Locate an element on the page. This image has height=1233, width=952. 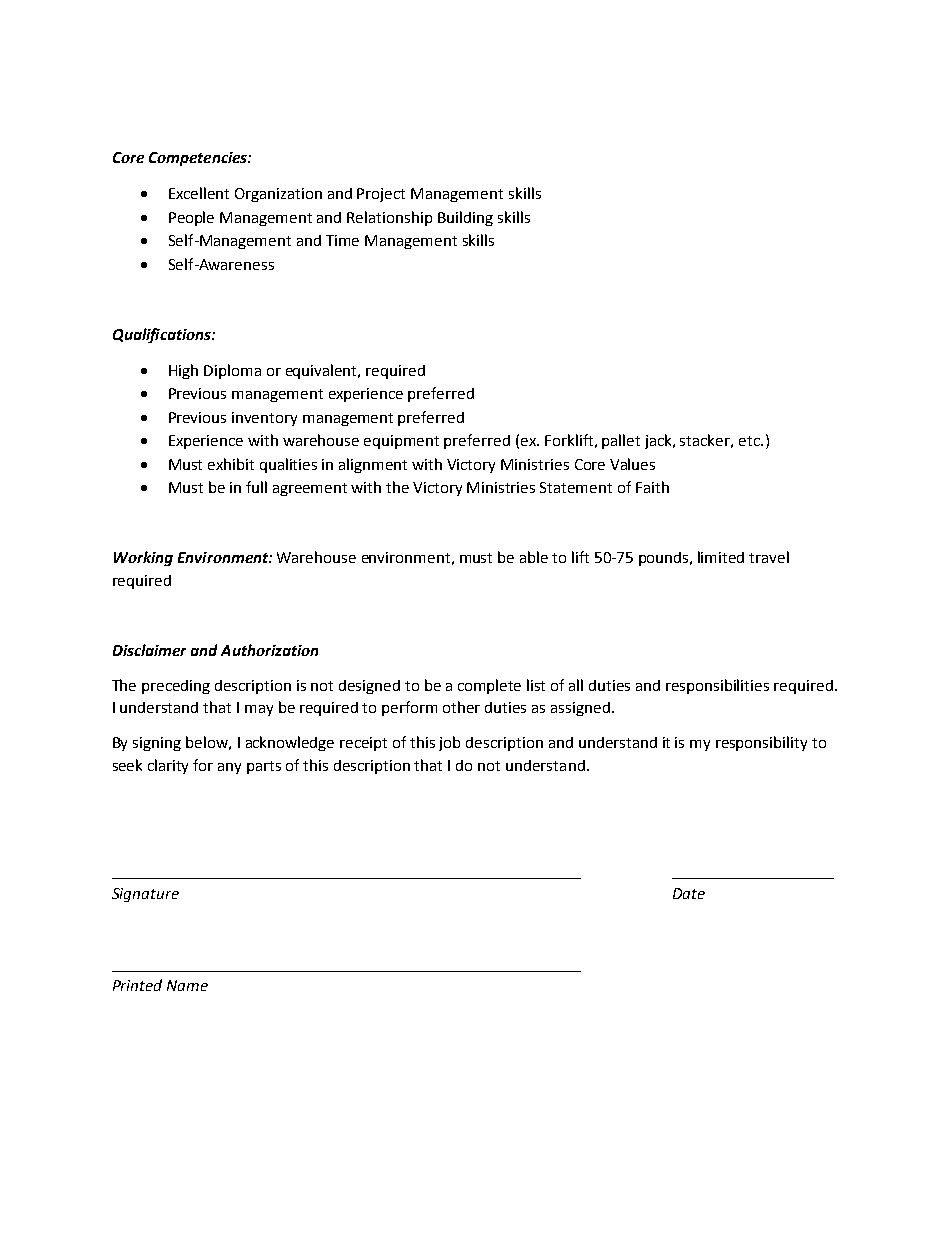
responsibility is located at coordinates (761, 743).
